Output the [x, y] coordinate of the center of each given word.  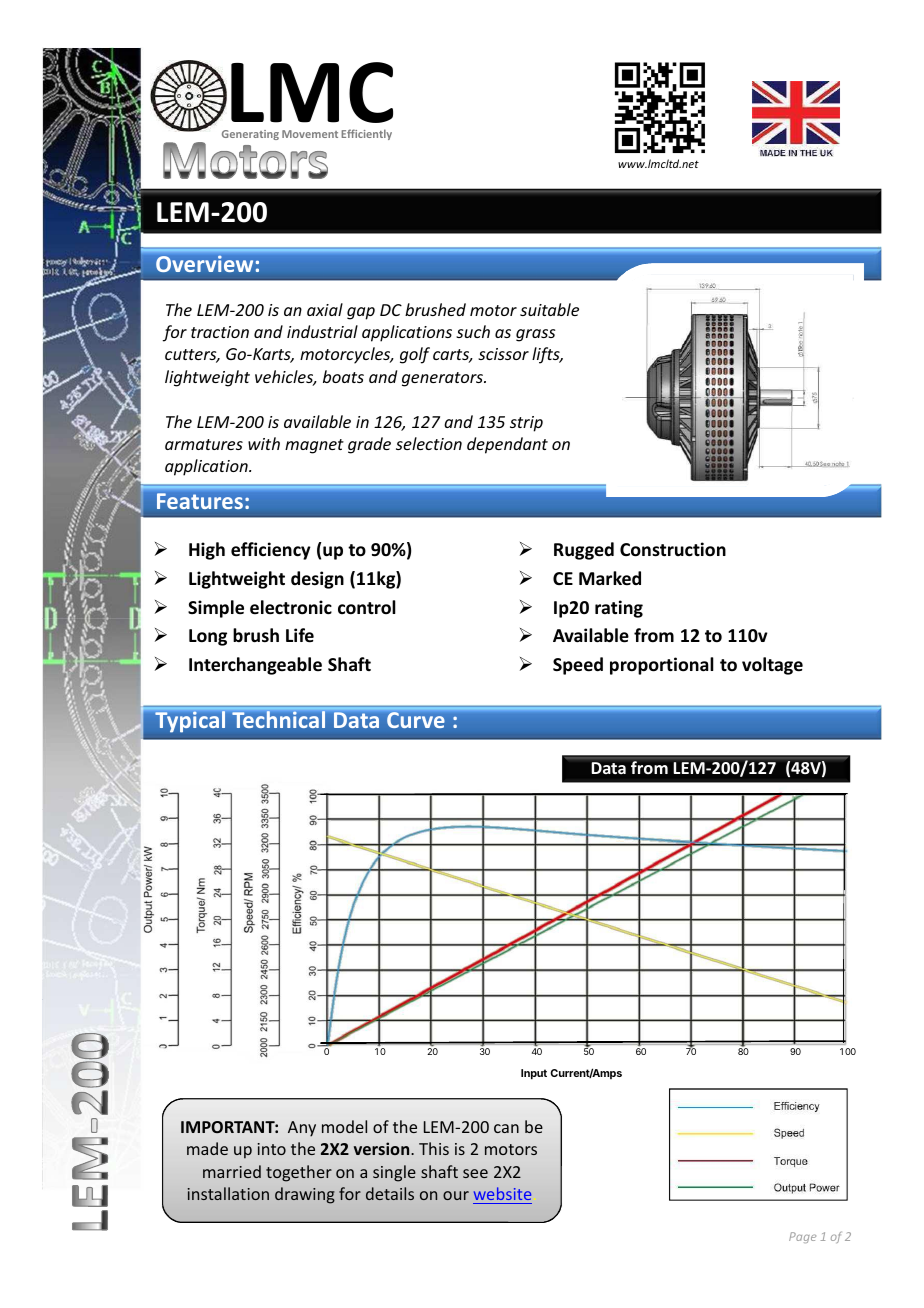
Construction [673, 549]
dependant [507, 445]
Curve [415, 720]
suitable [549, 309]
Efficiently [366, 134]
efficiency [271, 551]
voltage [772, 666]
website [502, 1193]
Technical [278, 719]
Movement [310, 134]
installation [228, 1193]
